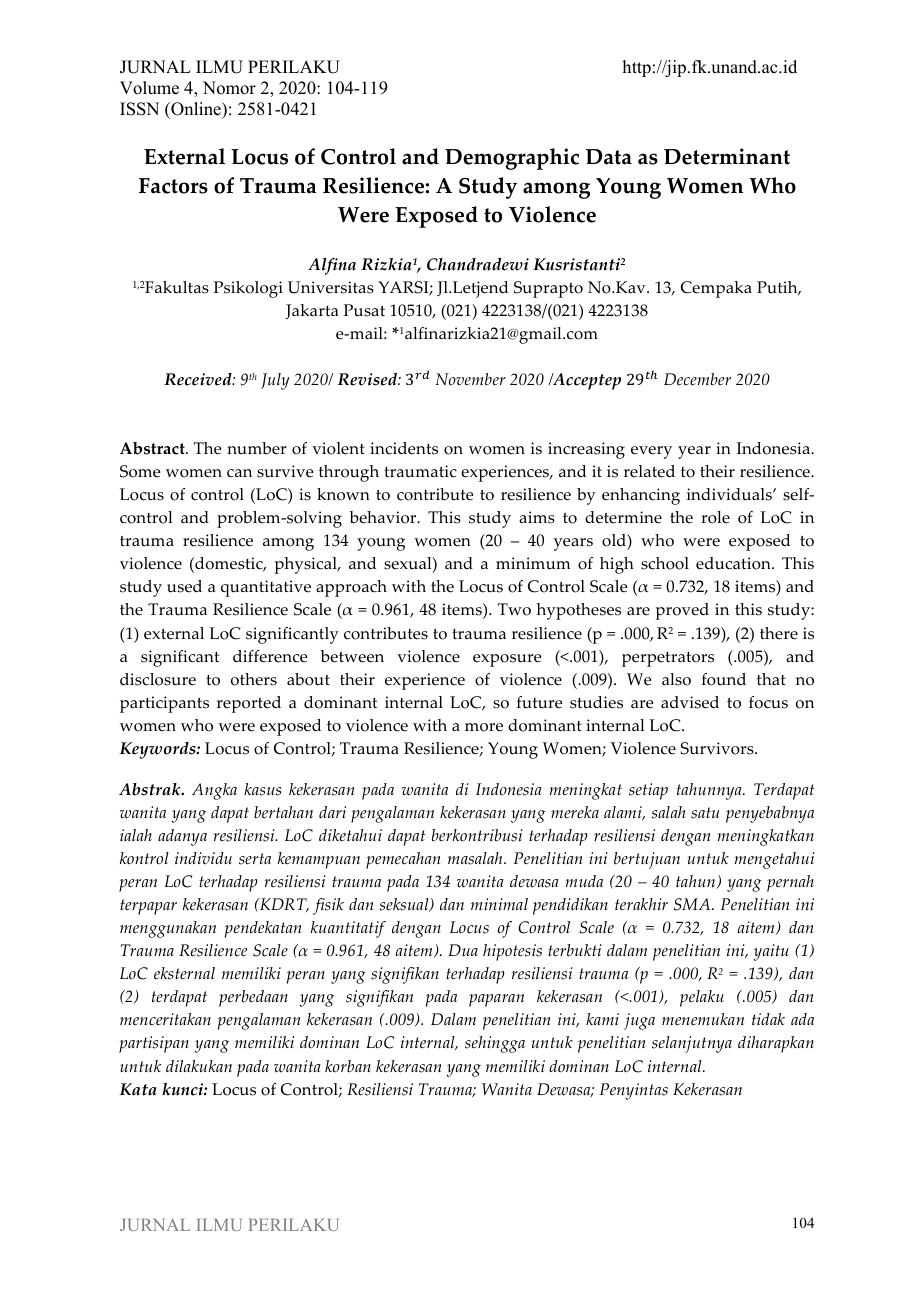 The height and width of the image is (1308, 924). I want to click on satu, so click(705, 813).
